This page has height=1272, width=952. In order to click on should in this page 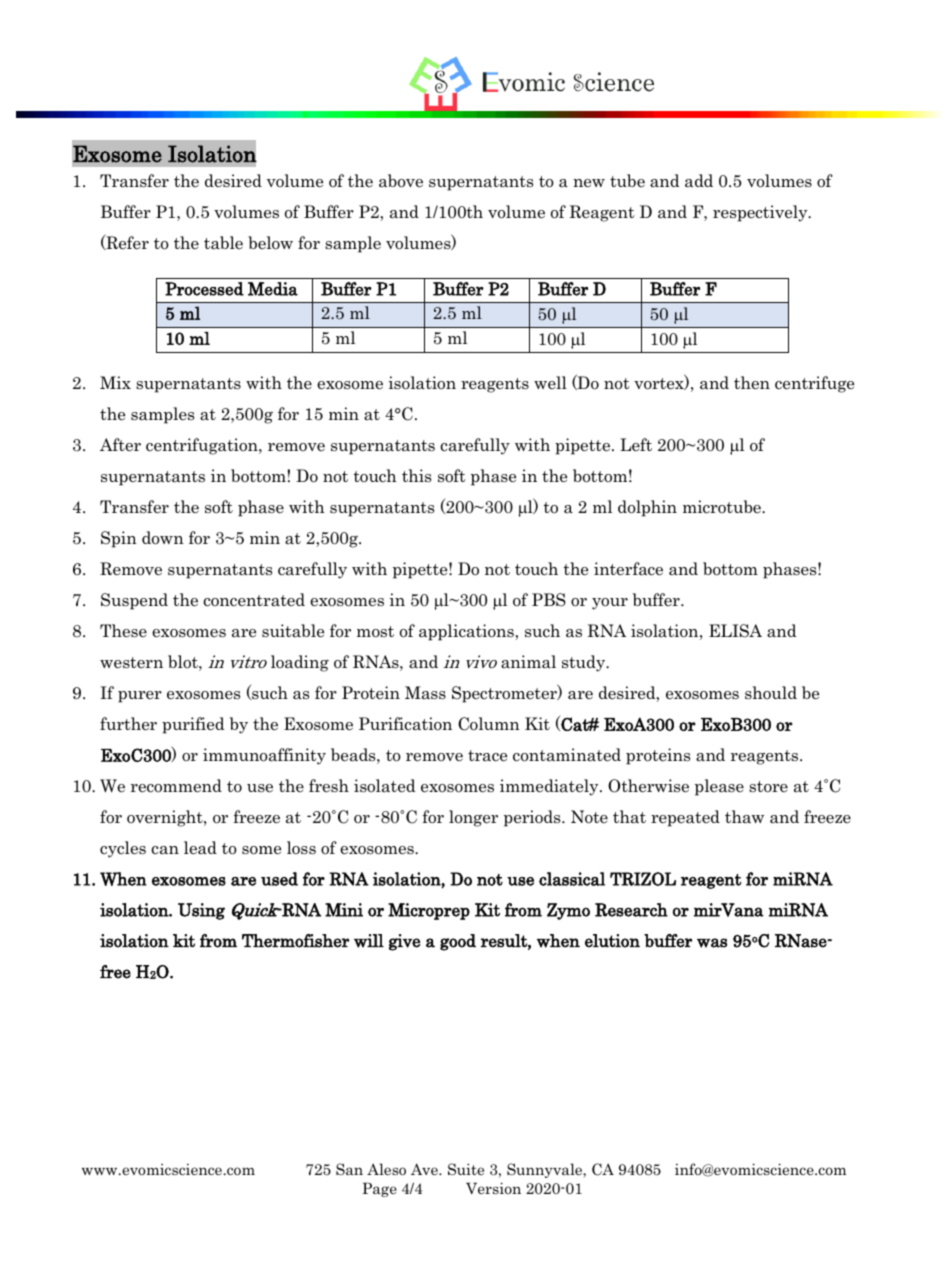, I will do `click(771, 693)`.
